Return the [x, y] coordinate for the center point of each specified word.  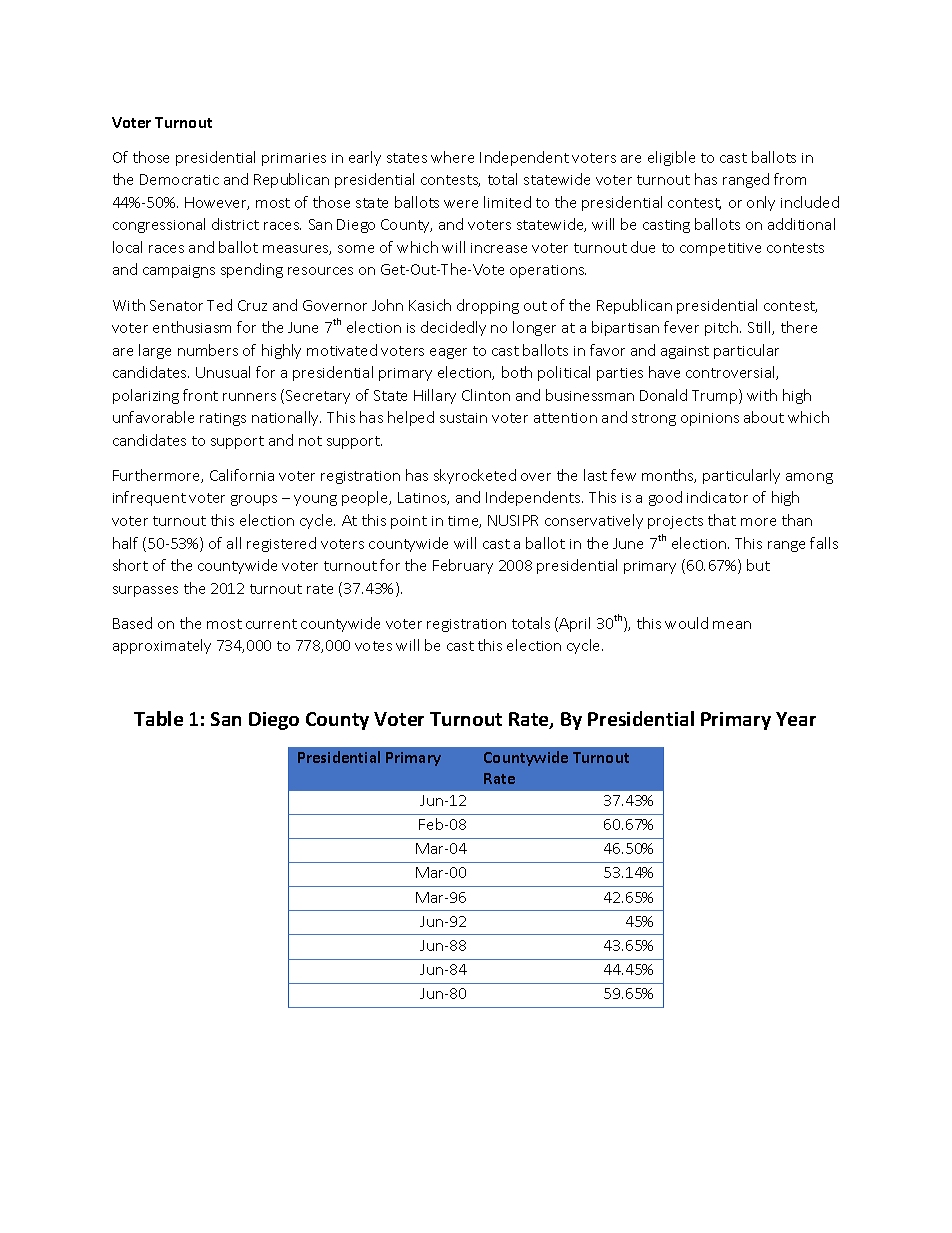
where [452, 157]
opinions [710, 419]
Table [158, 718]
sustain [463, 418]
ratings [223, 419]
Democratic [179, 179]
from [790, 179]
